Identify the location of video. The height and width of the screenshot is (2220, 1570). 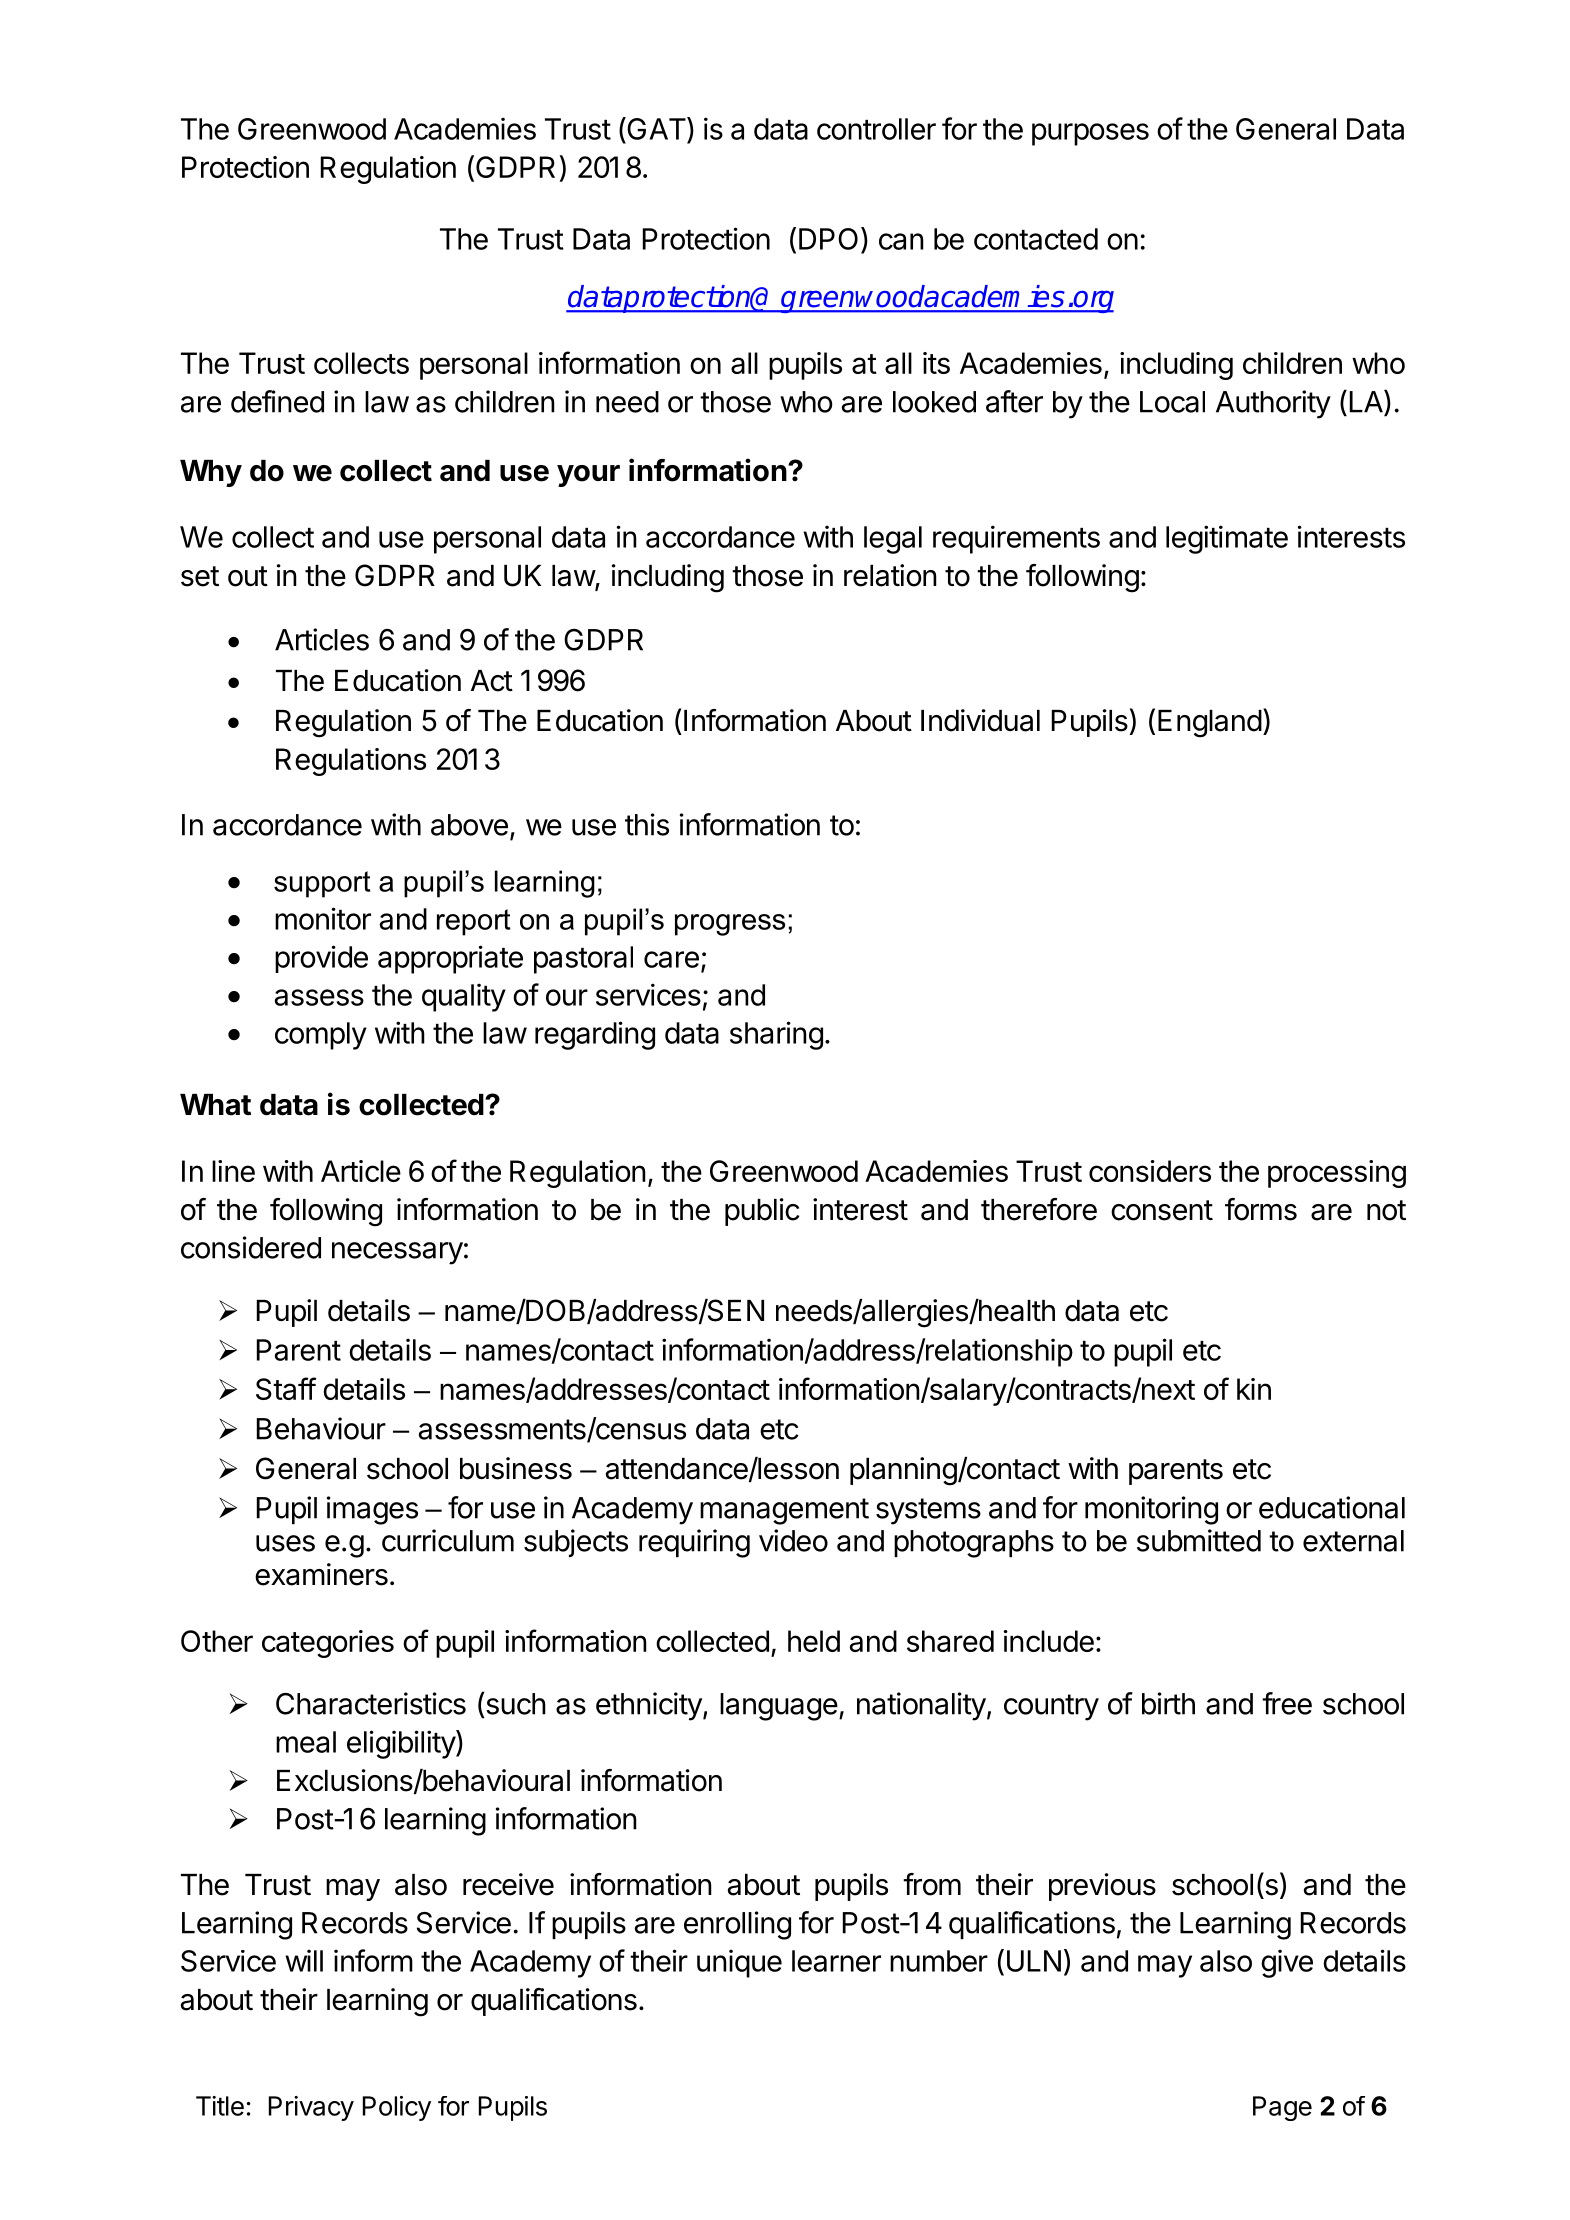
(793, 1540).
